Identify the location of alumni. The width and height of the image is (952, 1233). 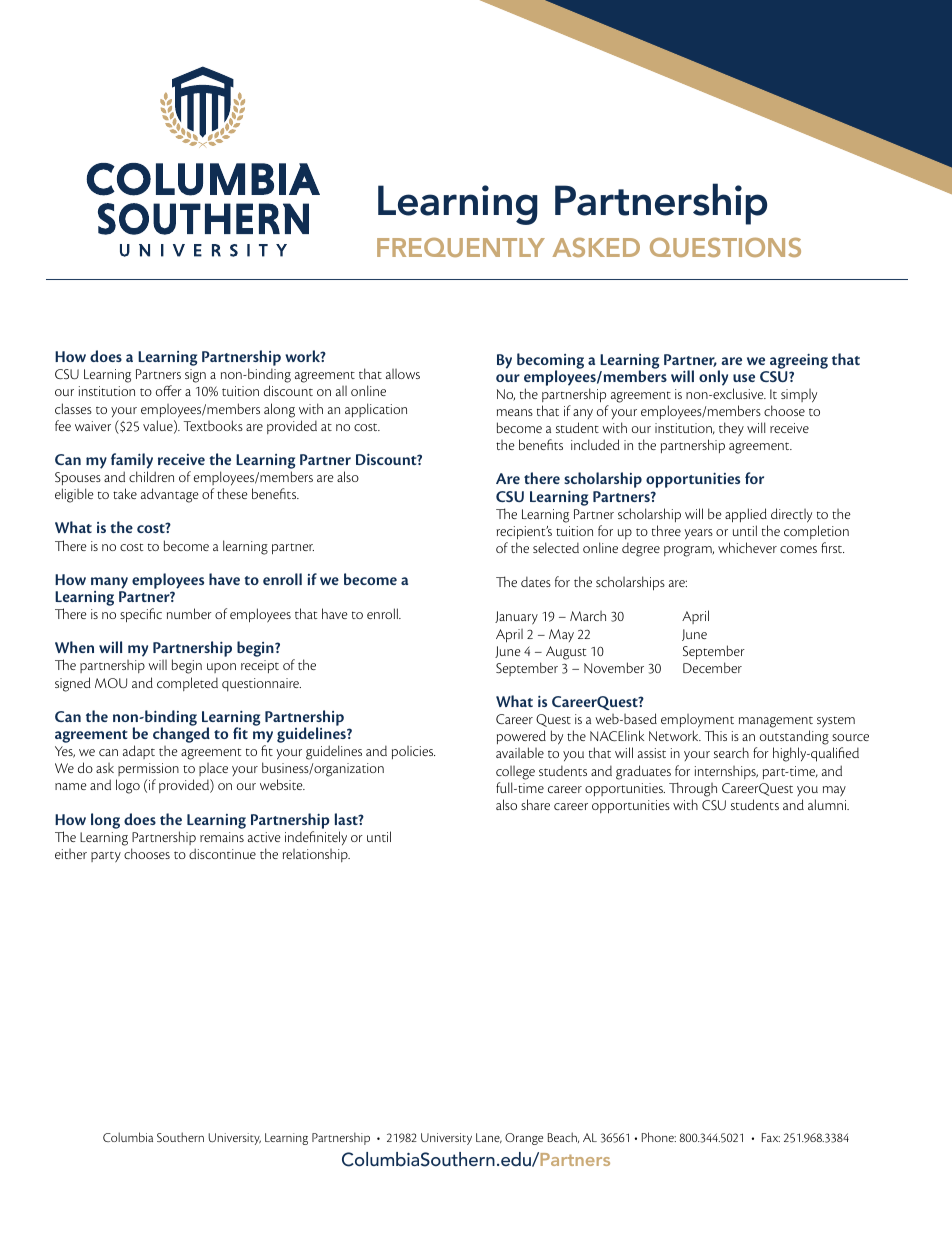
(828, 804).
